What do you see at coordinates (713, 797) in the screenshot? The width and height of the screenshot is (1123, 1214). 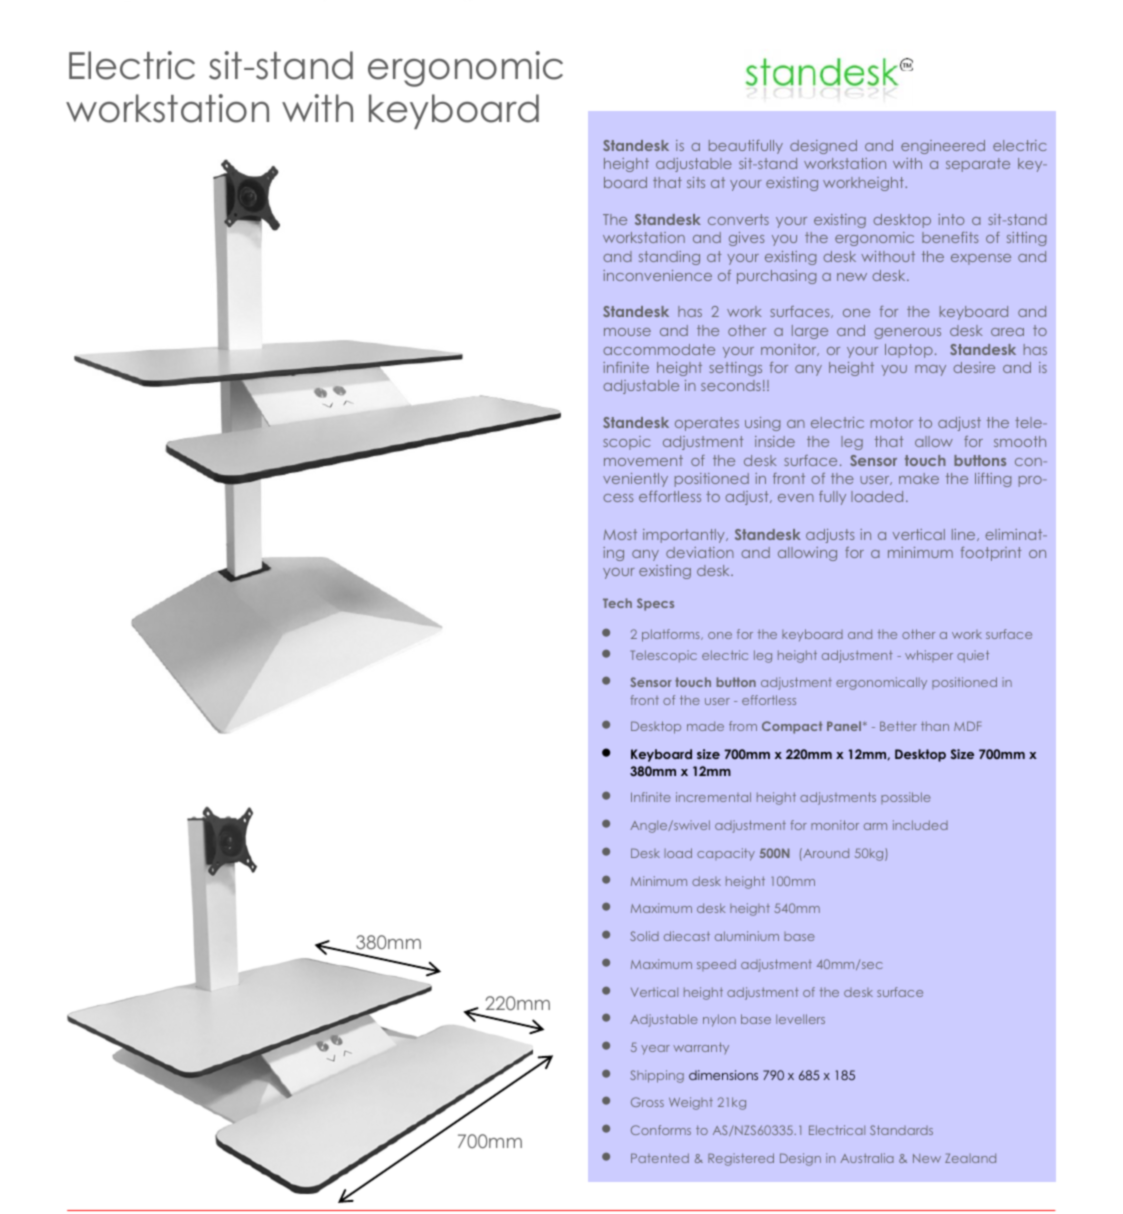 I see `incremental` at bounding box center [713, 797].
